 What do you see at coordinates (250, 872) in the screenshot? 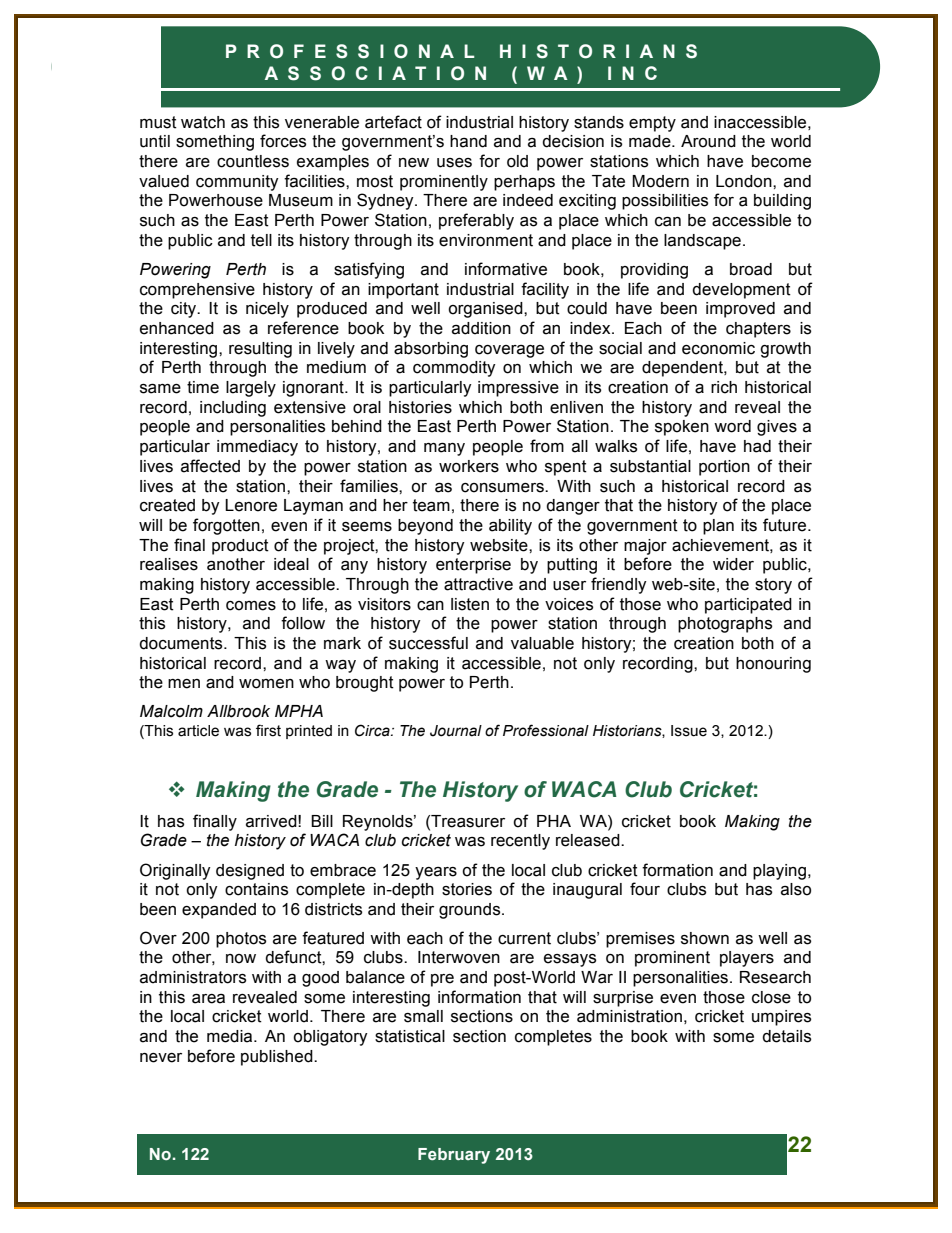
I see `designed` at bounding box center [250, 872].
